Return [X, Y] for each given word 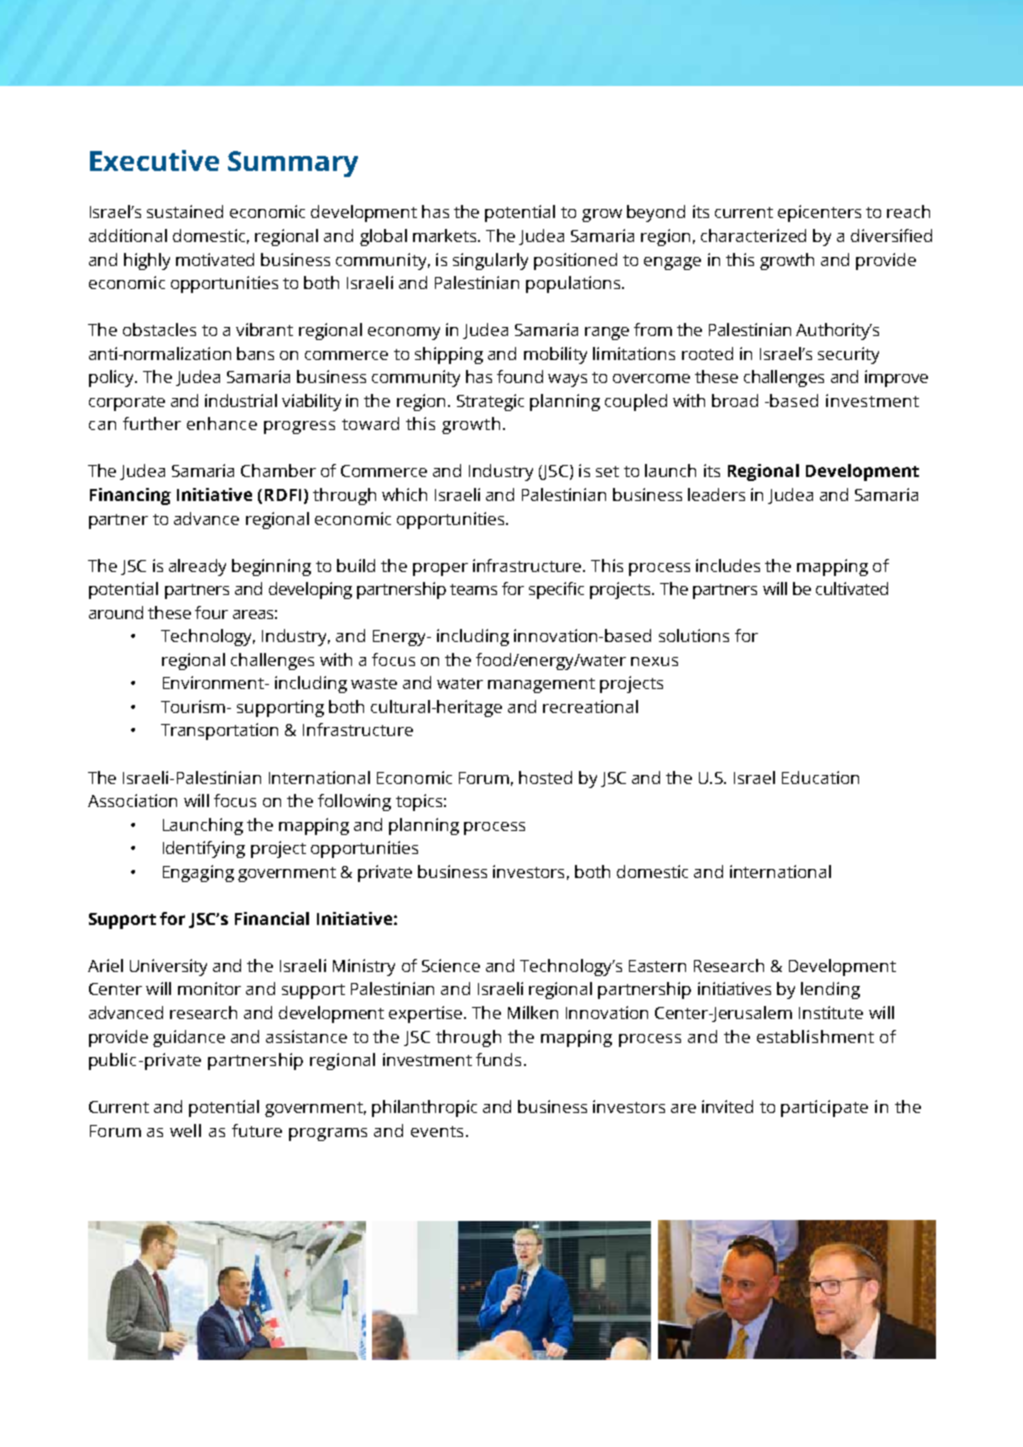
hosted [545, 777]
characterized [753, 235]
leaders [716, 494]
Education [820, 777]
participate [824, 1108]
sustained [185, 211]
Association [132, 800]
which [404, 494]
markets [446, 235]
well [185, 1130]
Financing [130, 496]
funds [498, 1059]
